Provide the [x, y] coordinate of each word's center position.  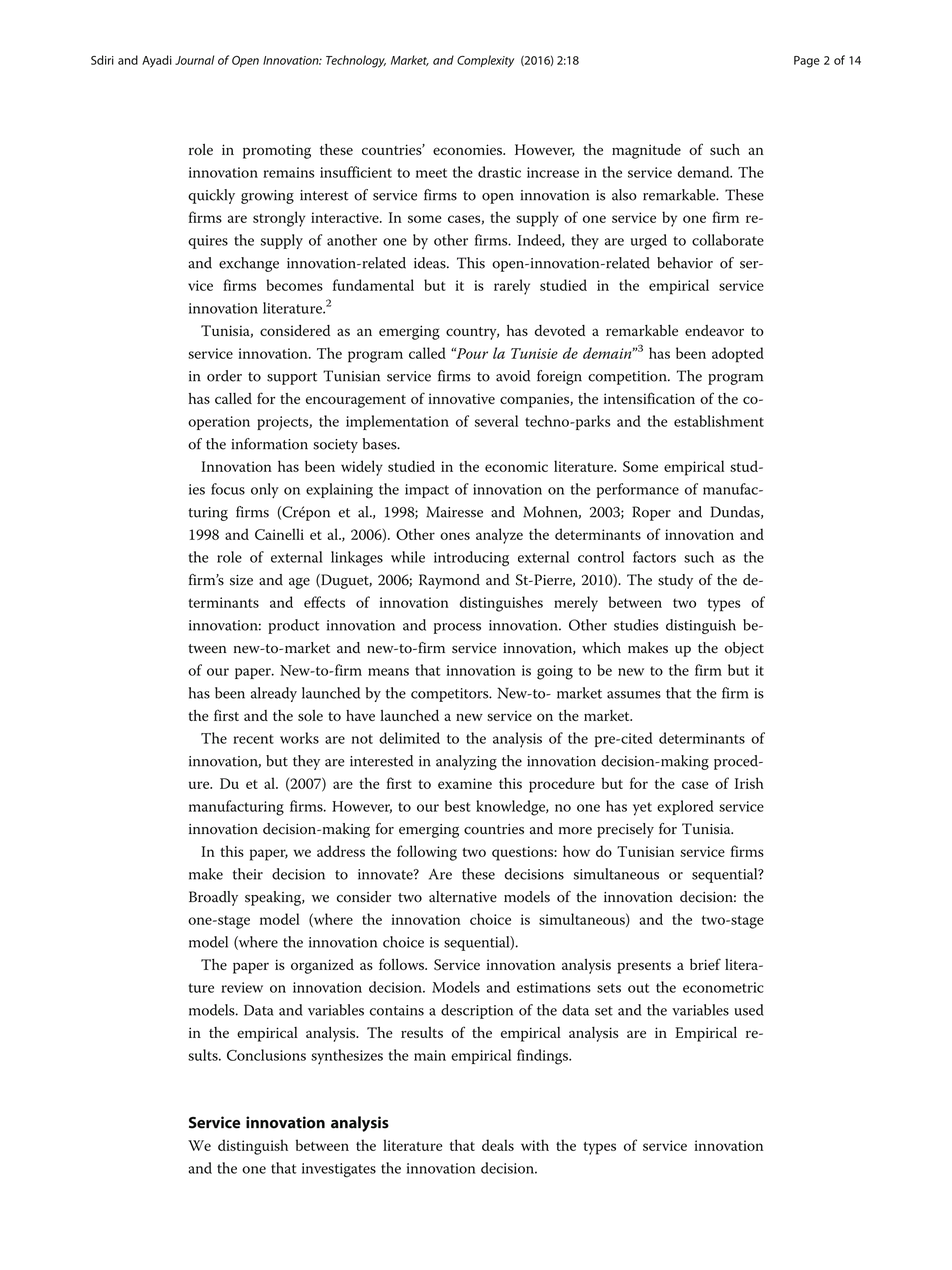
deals [498, 1145]
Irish [749, 783]
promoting [277, 151]
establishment [719, 421]
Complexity [485, 61]
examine [465, 783]
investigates [339, 1170]
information [269, 444]
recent [253, 739]
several [496, 421]
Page [807, 62]
